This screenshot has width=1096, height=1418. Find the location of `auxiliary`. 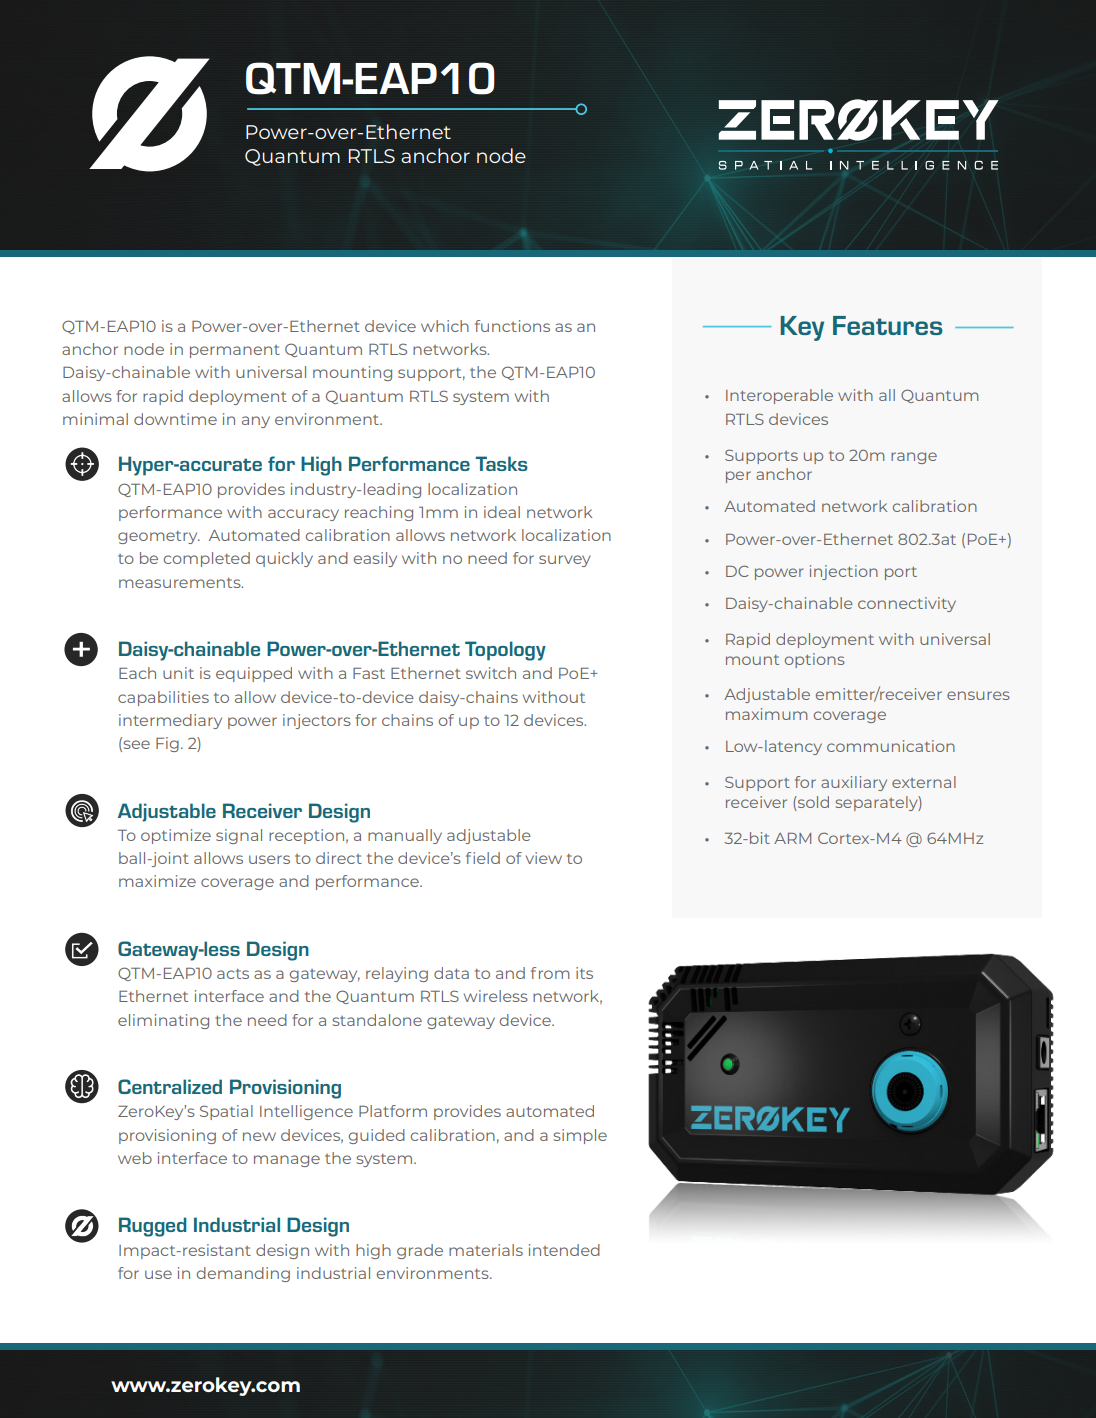

auxiliary is located at coordinates (854, 783).
